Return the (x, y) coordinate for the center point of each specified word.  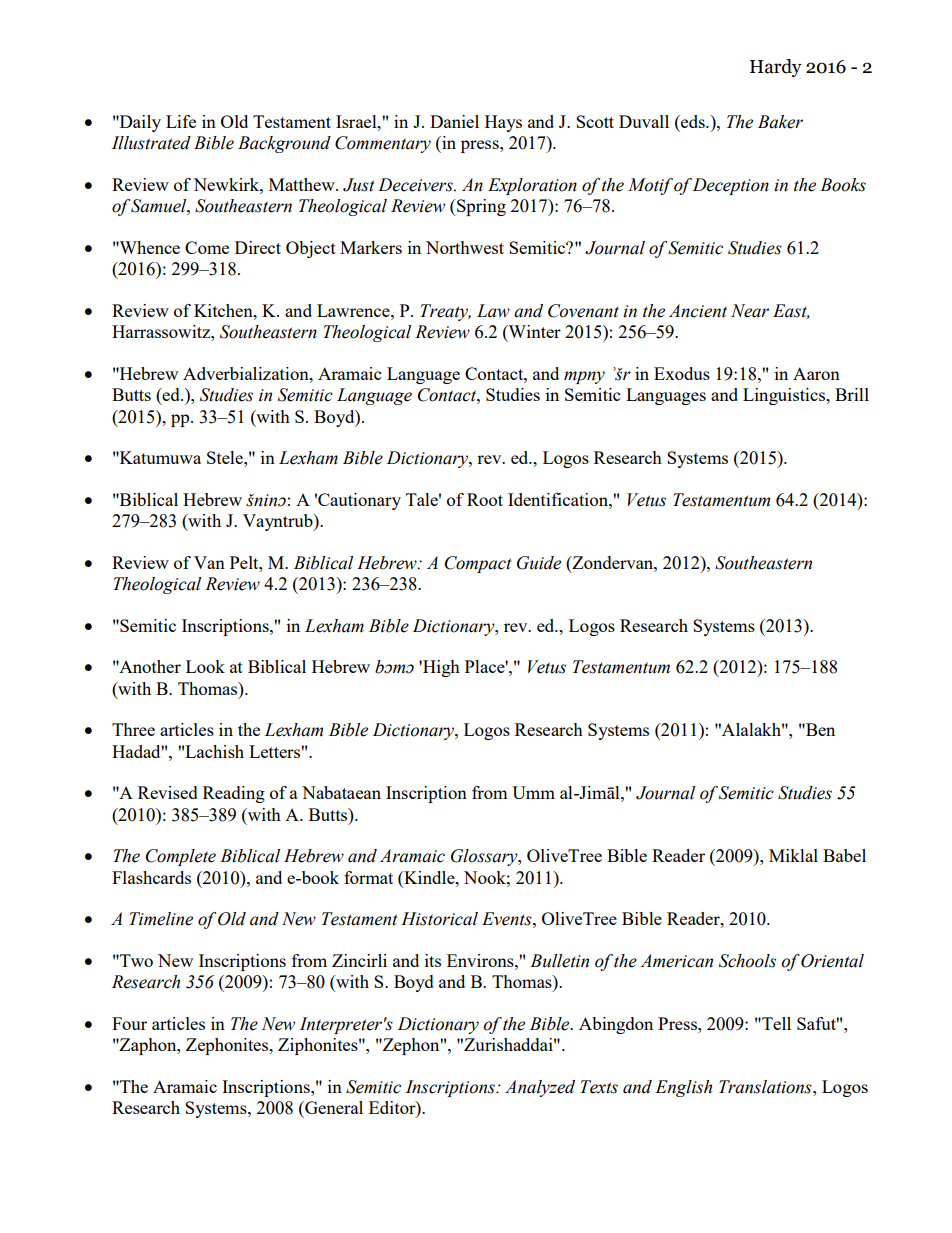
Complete (181, 857)
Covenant (583, 311)
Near (750, 311)
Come (207, 247)
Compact (478, 564)
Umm (533, 792)
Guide (539, 563)
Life (181, 121)
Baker (780, 122)
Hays (503, 123)
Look (205, 666)
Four (129, 1023)
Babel (844, 855)
